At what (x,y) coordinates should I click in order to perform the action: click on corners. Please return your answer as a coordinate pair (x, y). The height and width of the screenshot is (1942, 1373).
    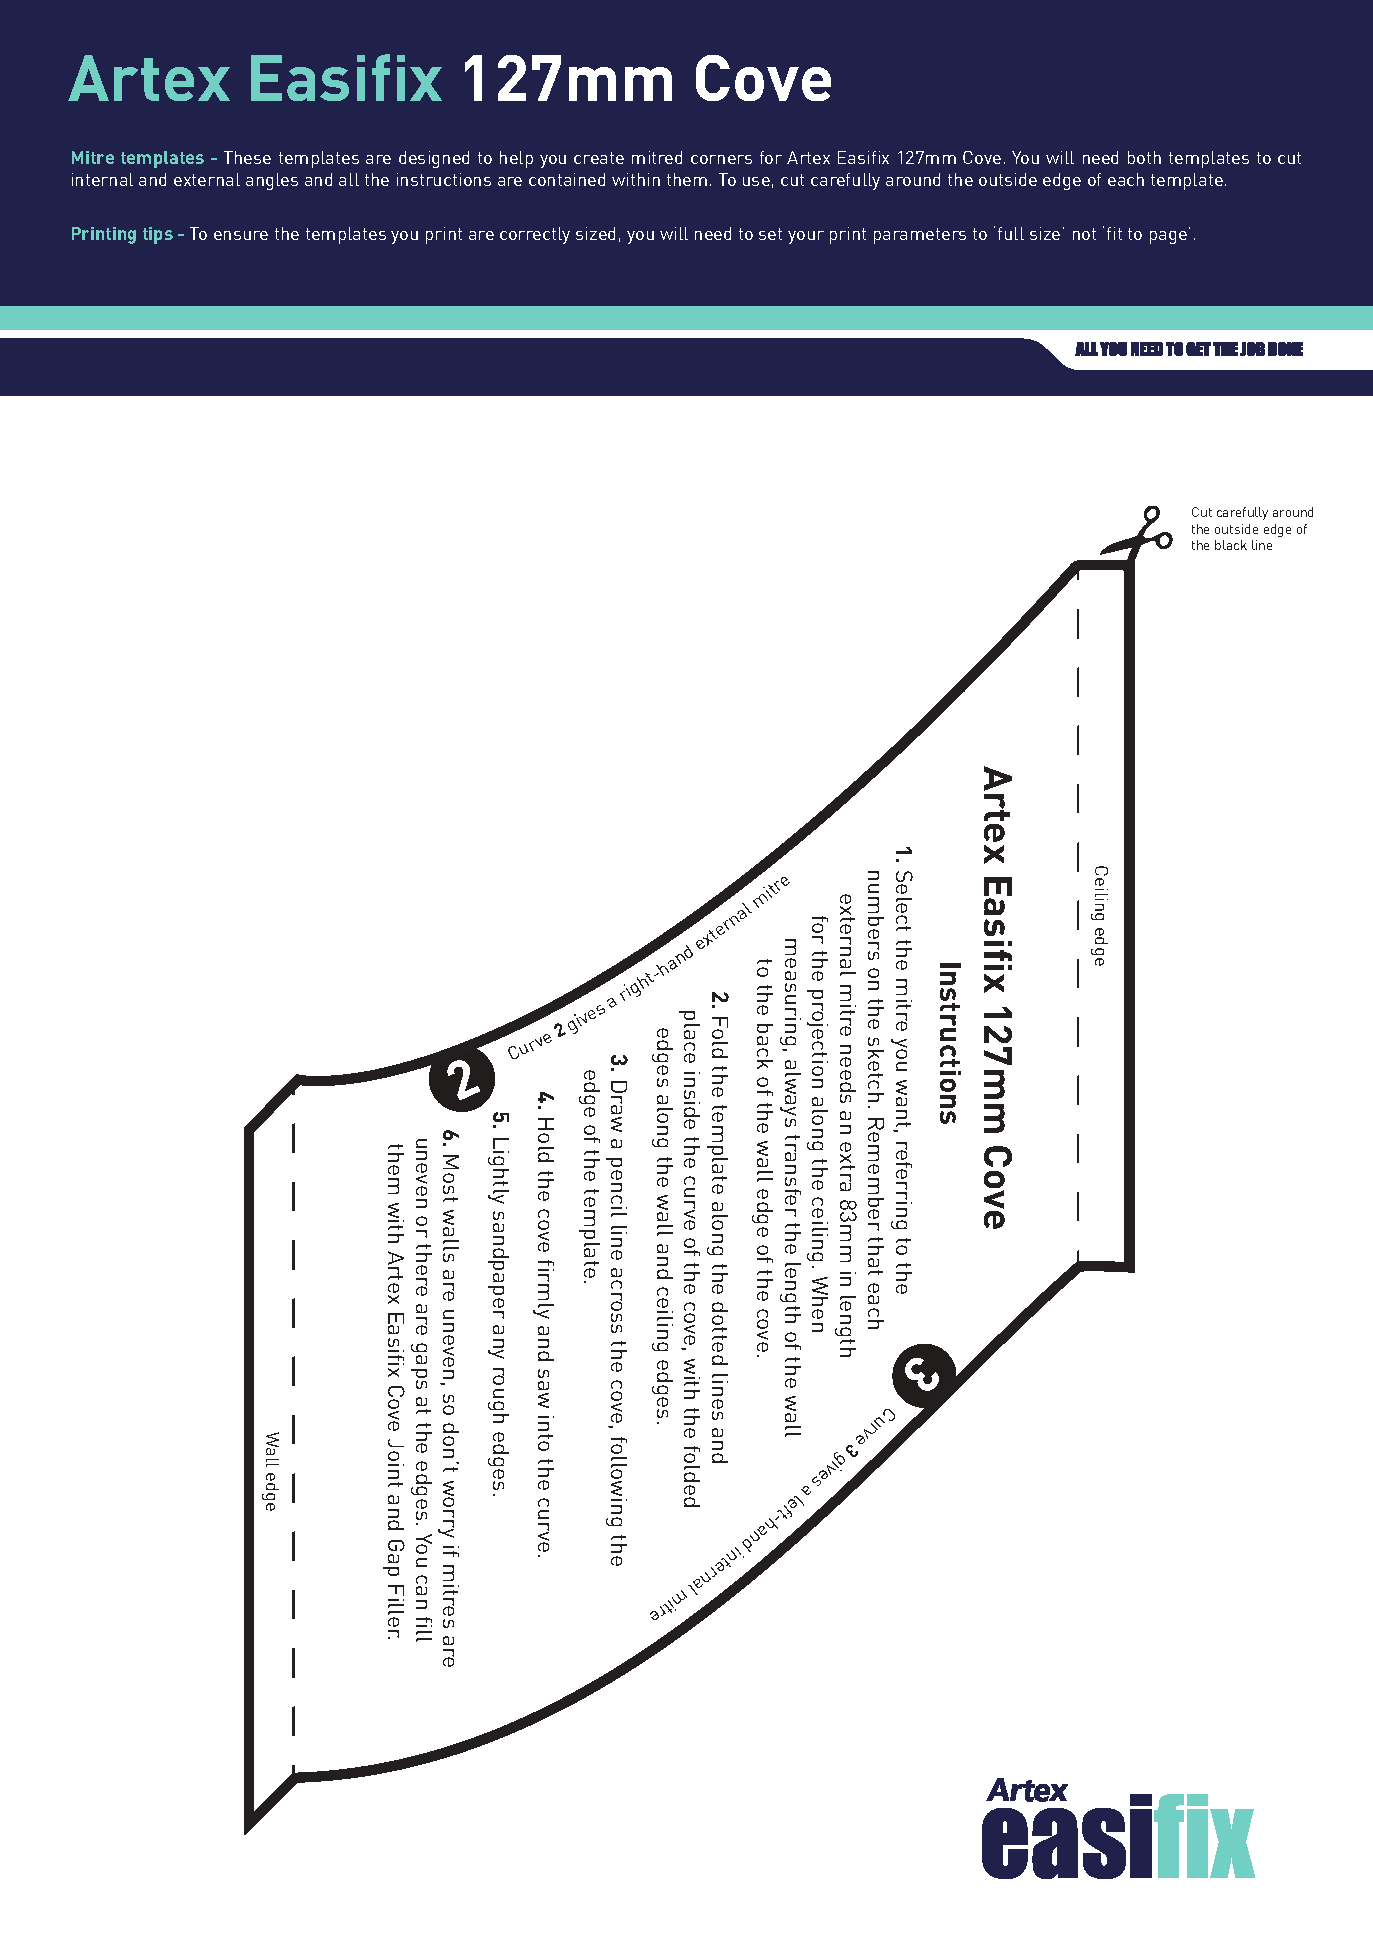
    Looking at the image, I should click on (721, 159).
